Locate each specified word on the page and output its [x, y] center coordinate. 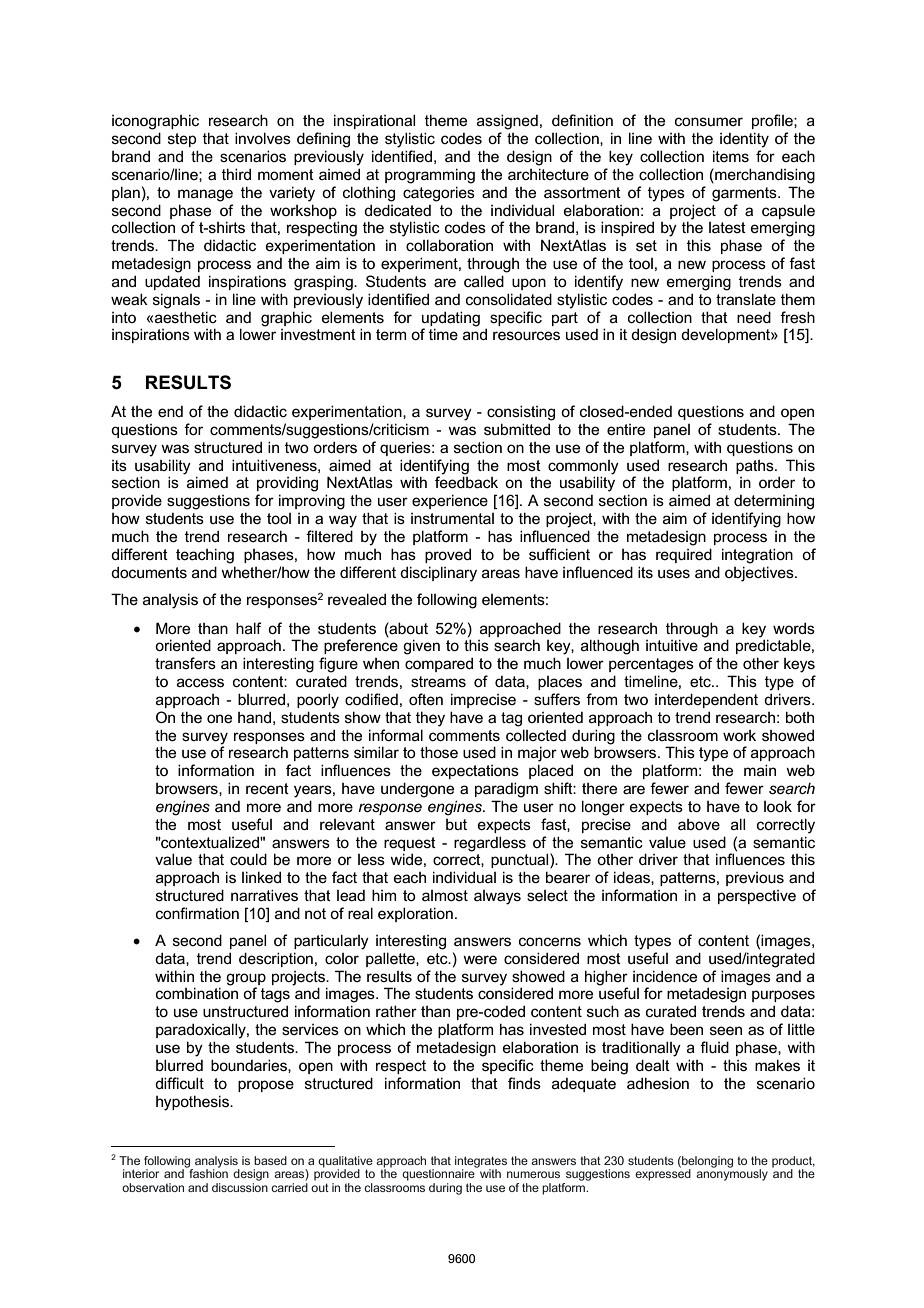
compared [439, 664]
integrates [481, 1163]
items [731, 156]
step [182, 140]
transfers [185, 663]
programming [430, 176]
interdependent [706, 700]
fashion [207, 1172]
